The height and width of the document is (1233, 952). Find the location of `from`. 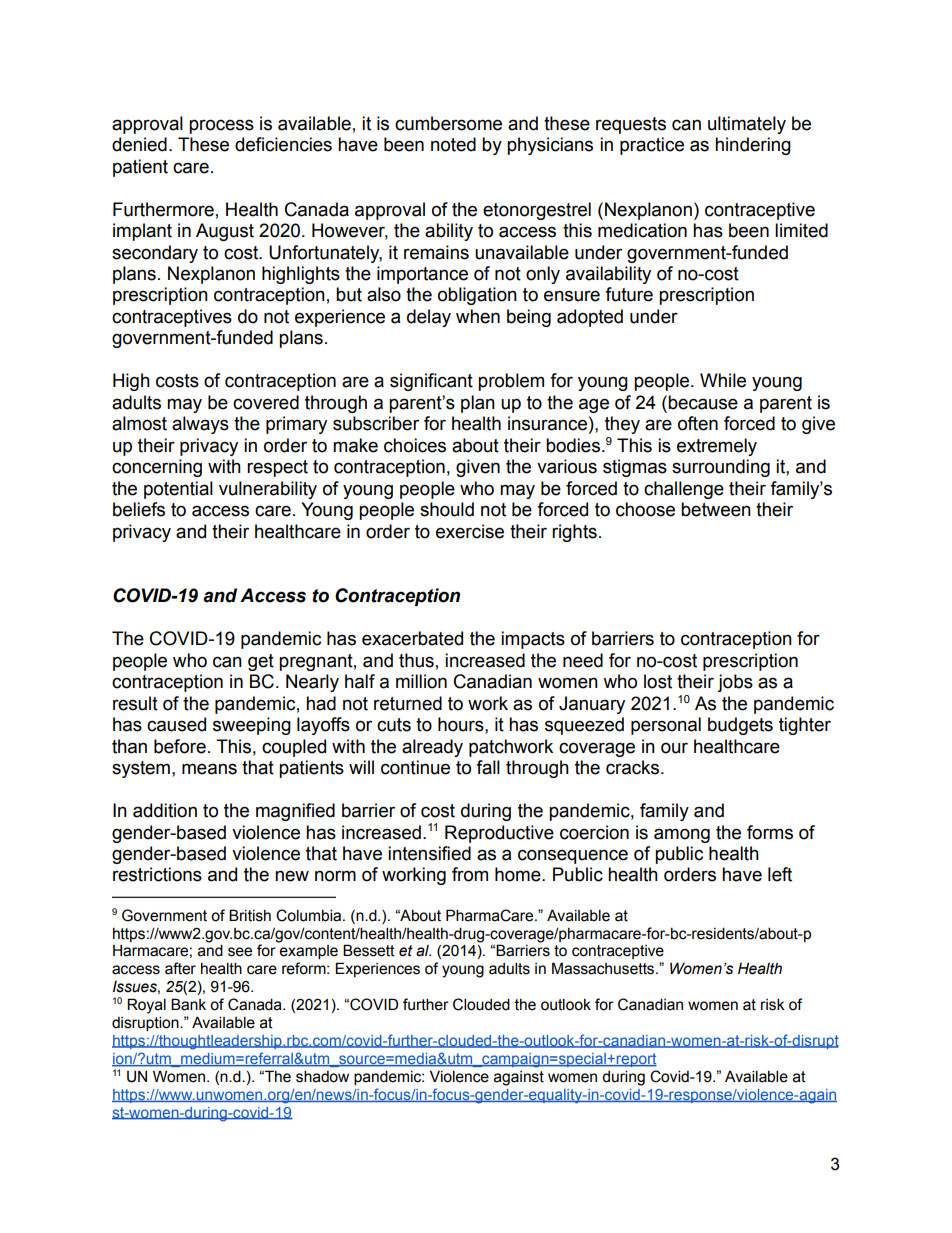

from is located at coordinates (470, 874).
